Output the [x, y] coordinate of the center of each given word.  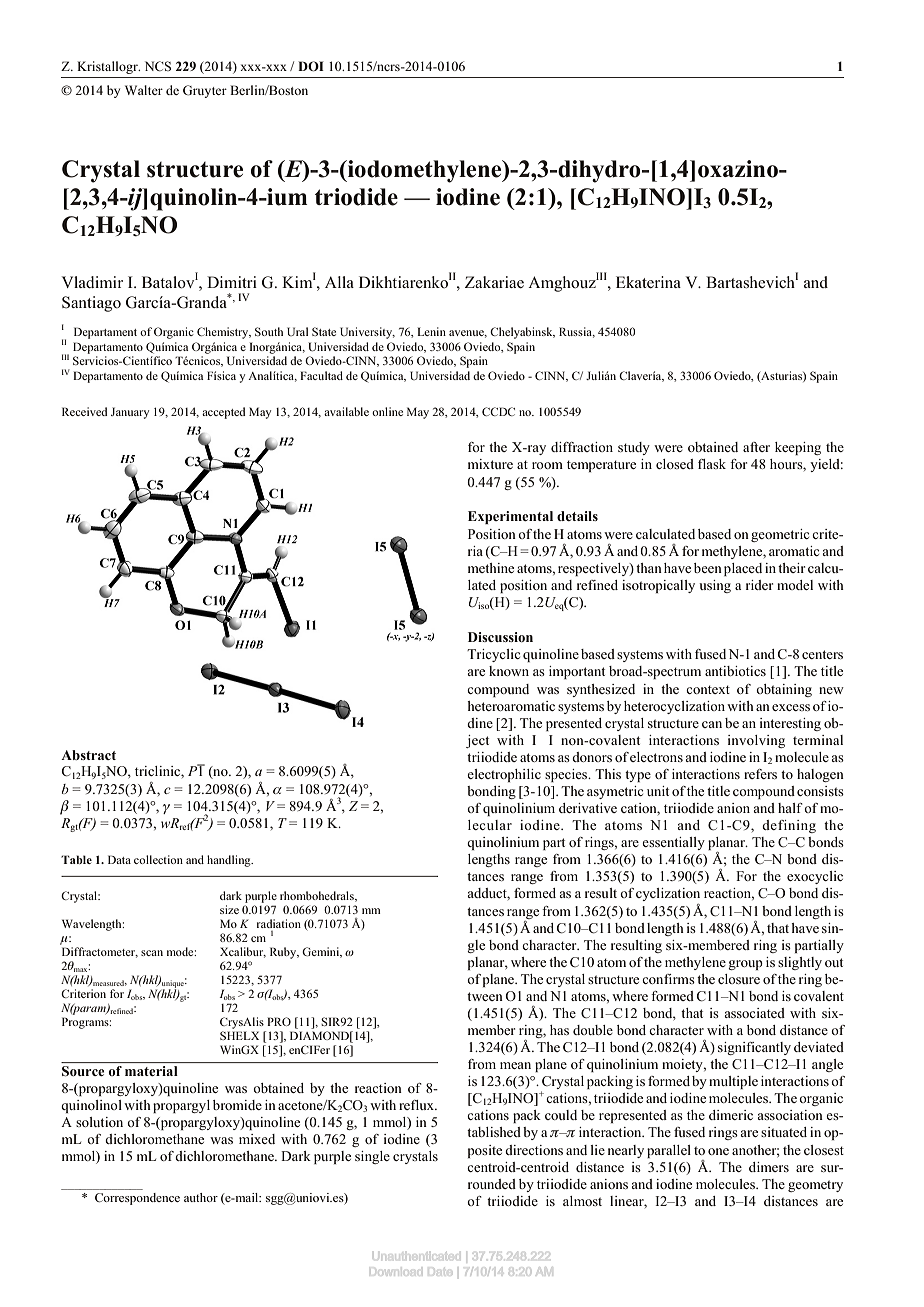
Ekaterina [648, 282]
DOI [311, 66]
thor [207, 1197]
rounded [492, 1184]
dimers [769, 1167]
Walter [144, 90]
